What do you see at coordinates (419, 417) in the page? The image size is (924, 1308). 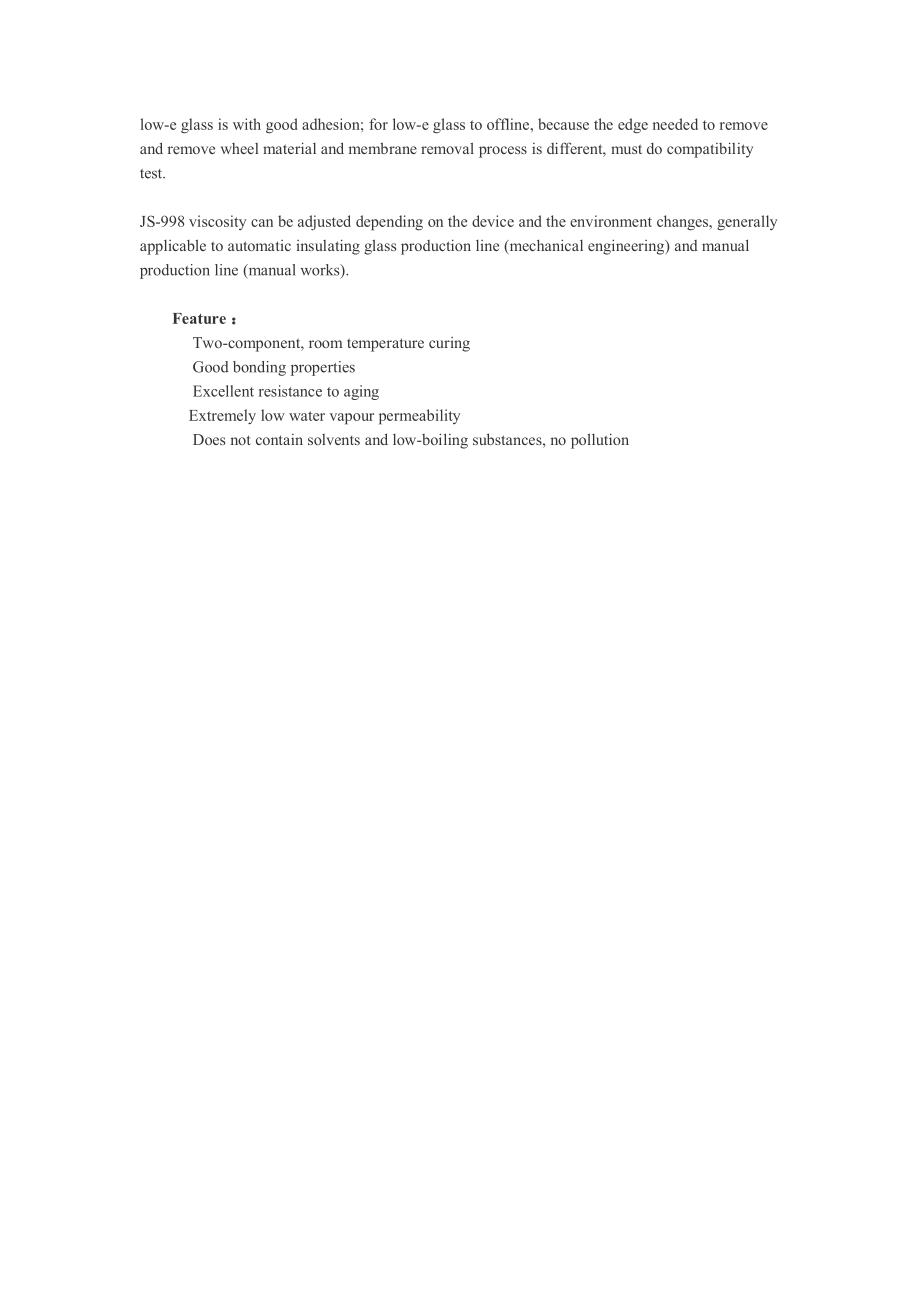 I see `permeability` at bounding box center [419, 417].
